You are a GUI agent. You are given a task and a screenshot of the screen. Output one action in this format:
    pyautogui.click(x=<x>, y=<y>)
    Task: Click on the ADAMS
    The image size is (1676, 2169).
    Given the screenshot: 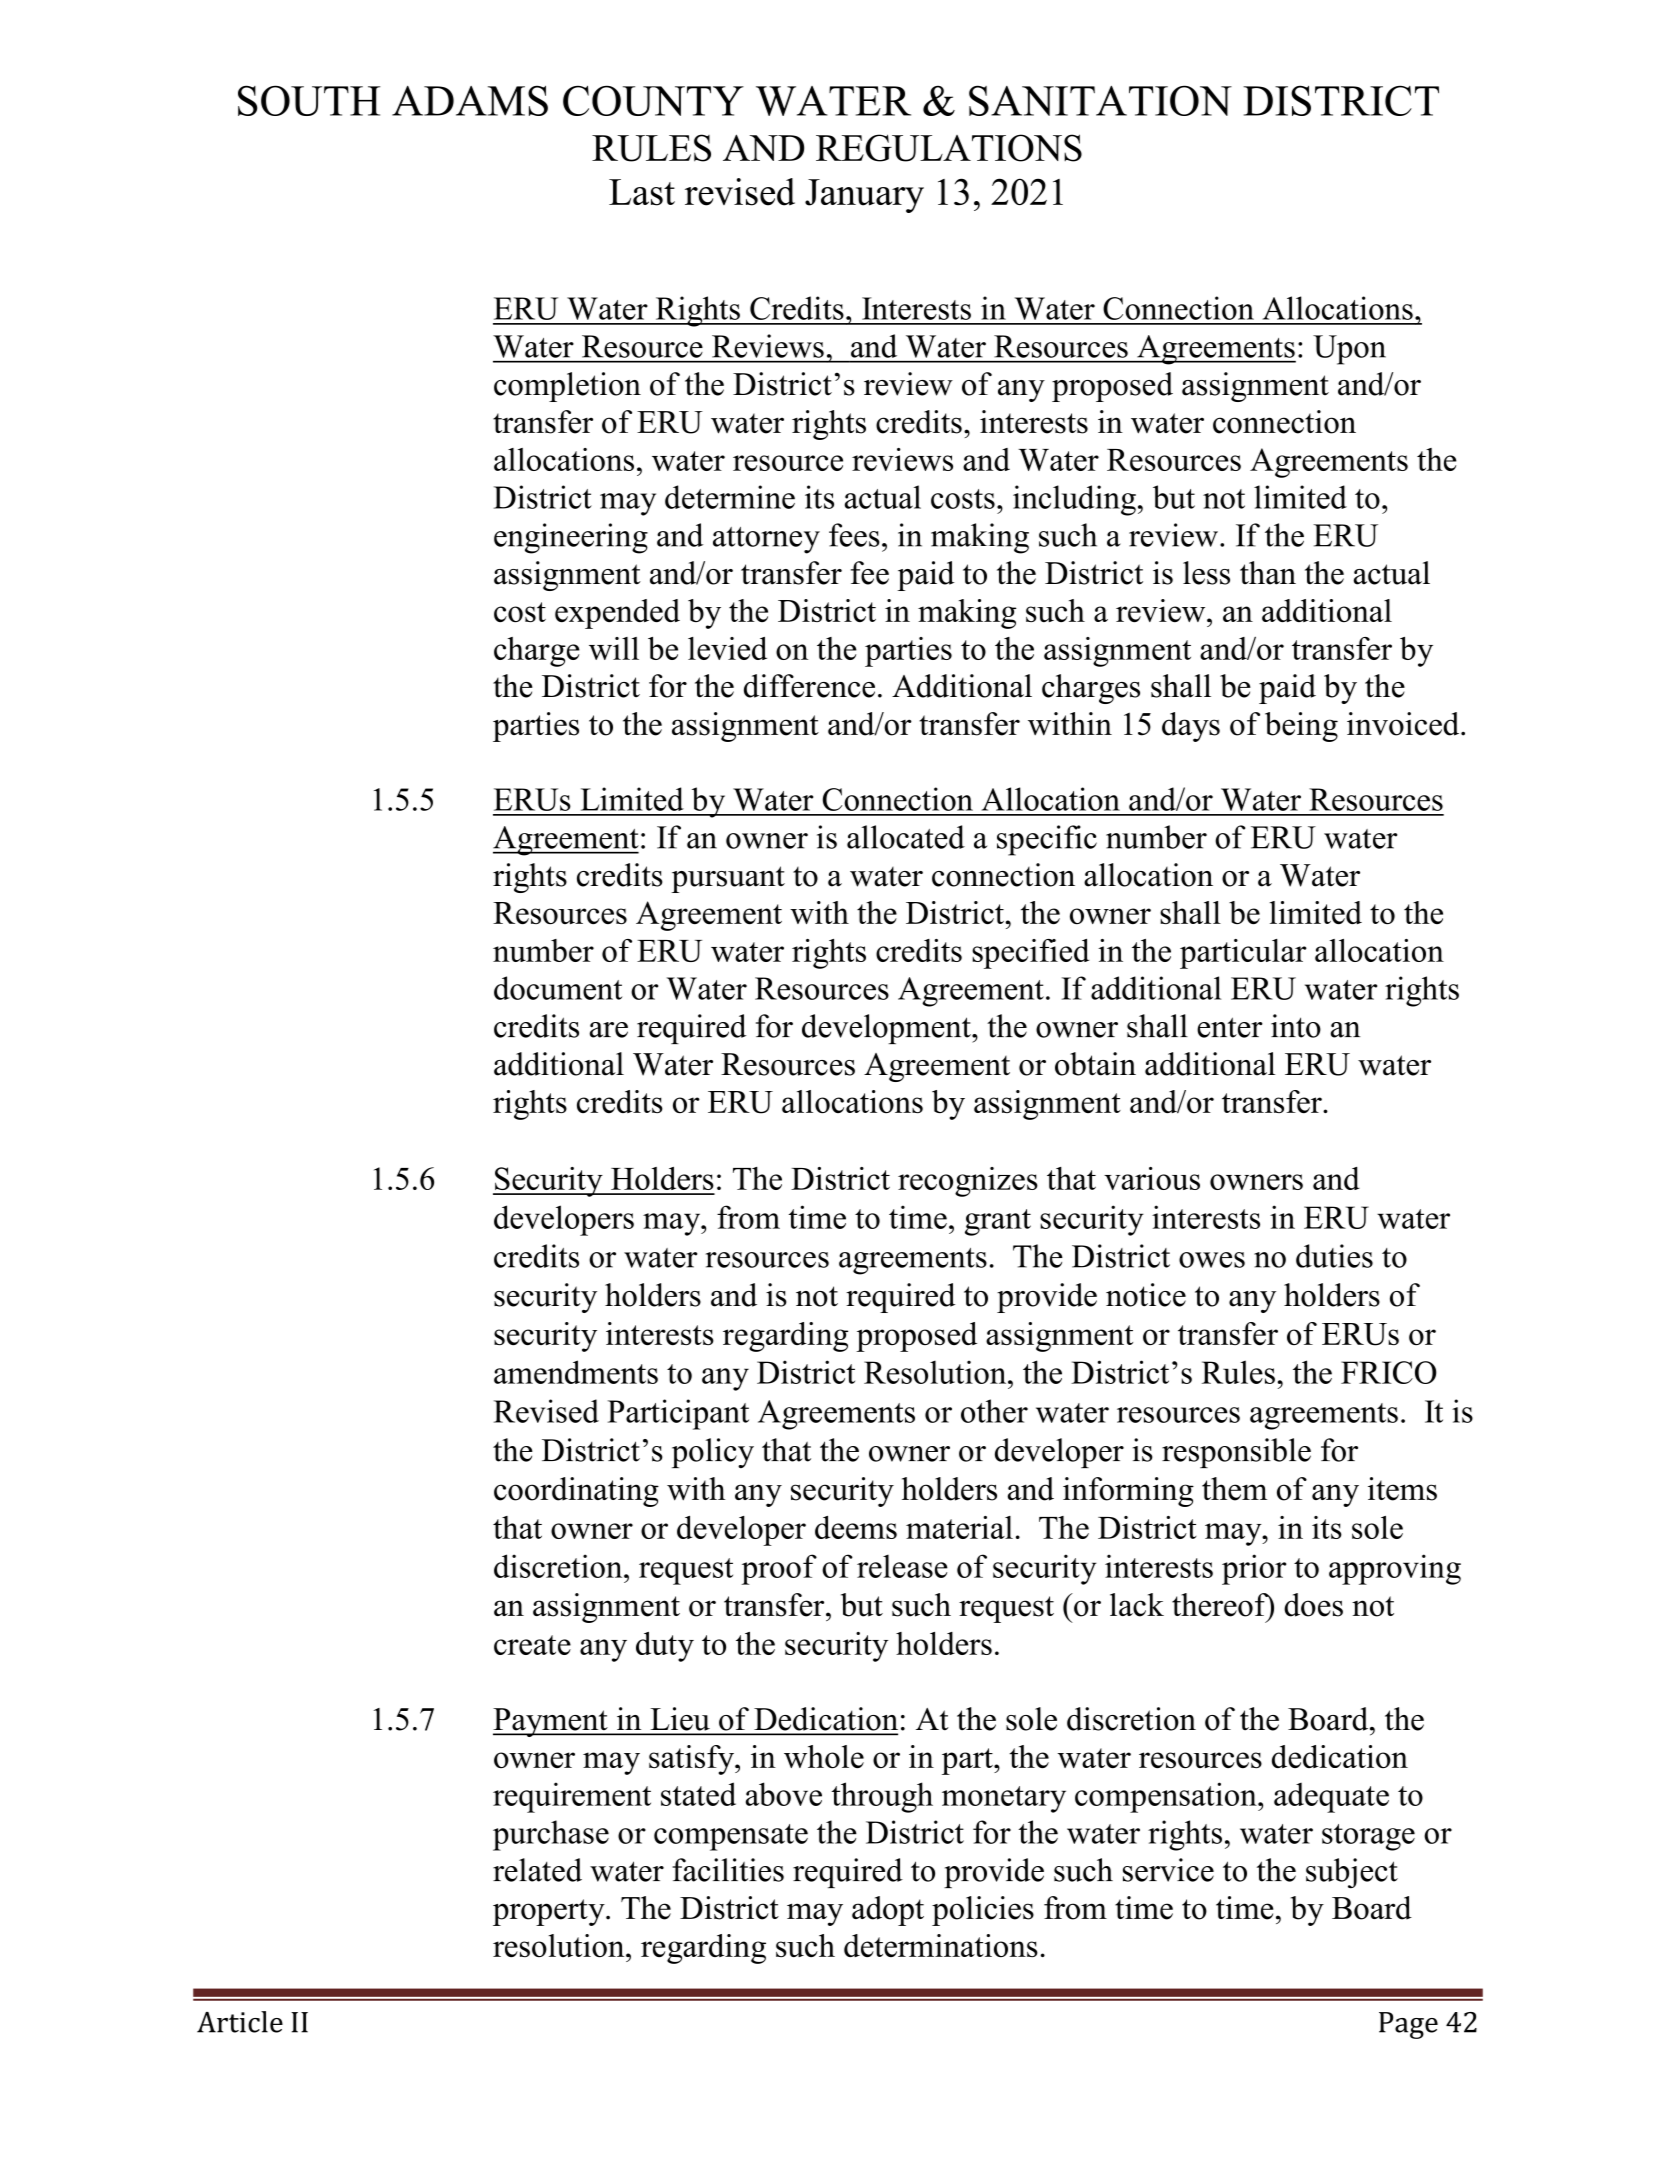 What is the action you would take?
    pyautogui.click(x=470, y=100)
